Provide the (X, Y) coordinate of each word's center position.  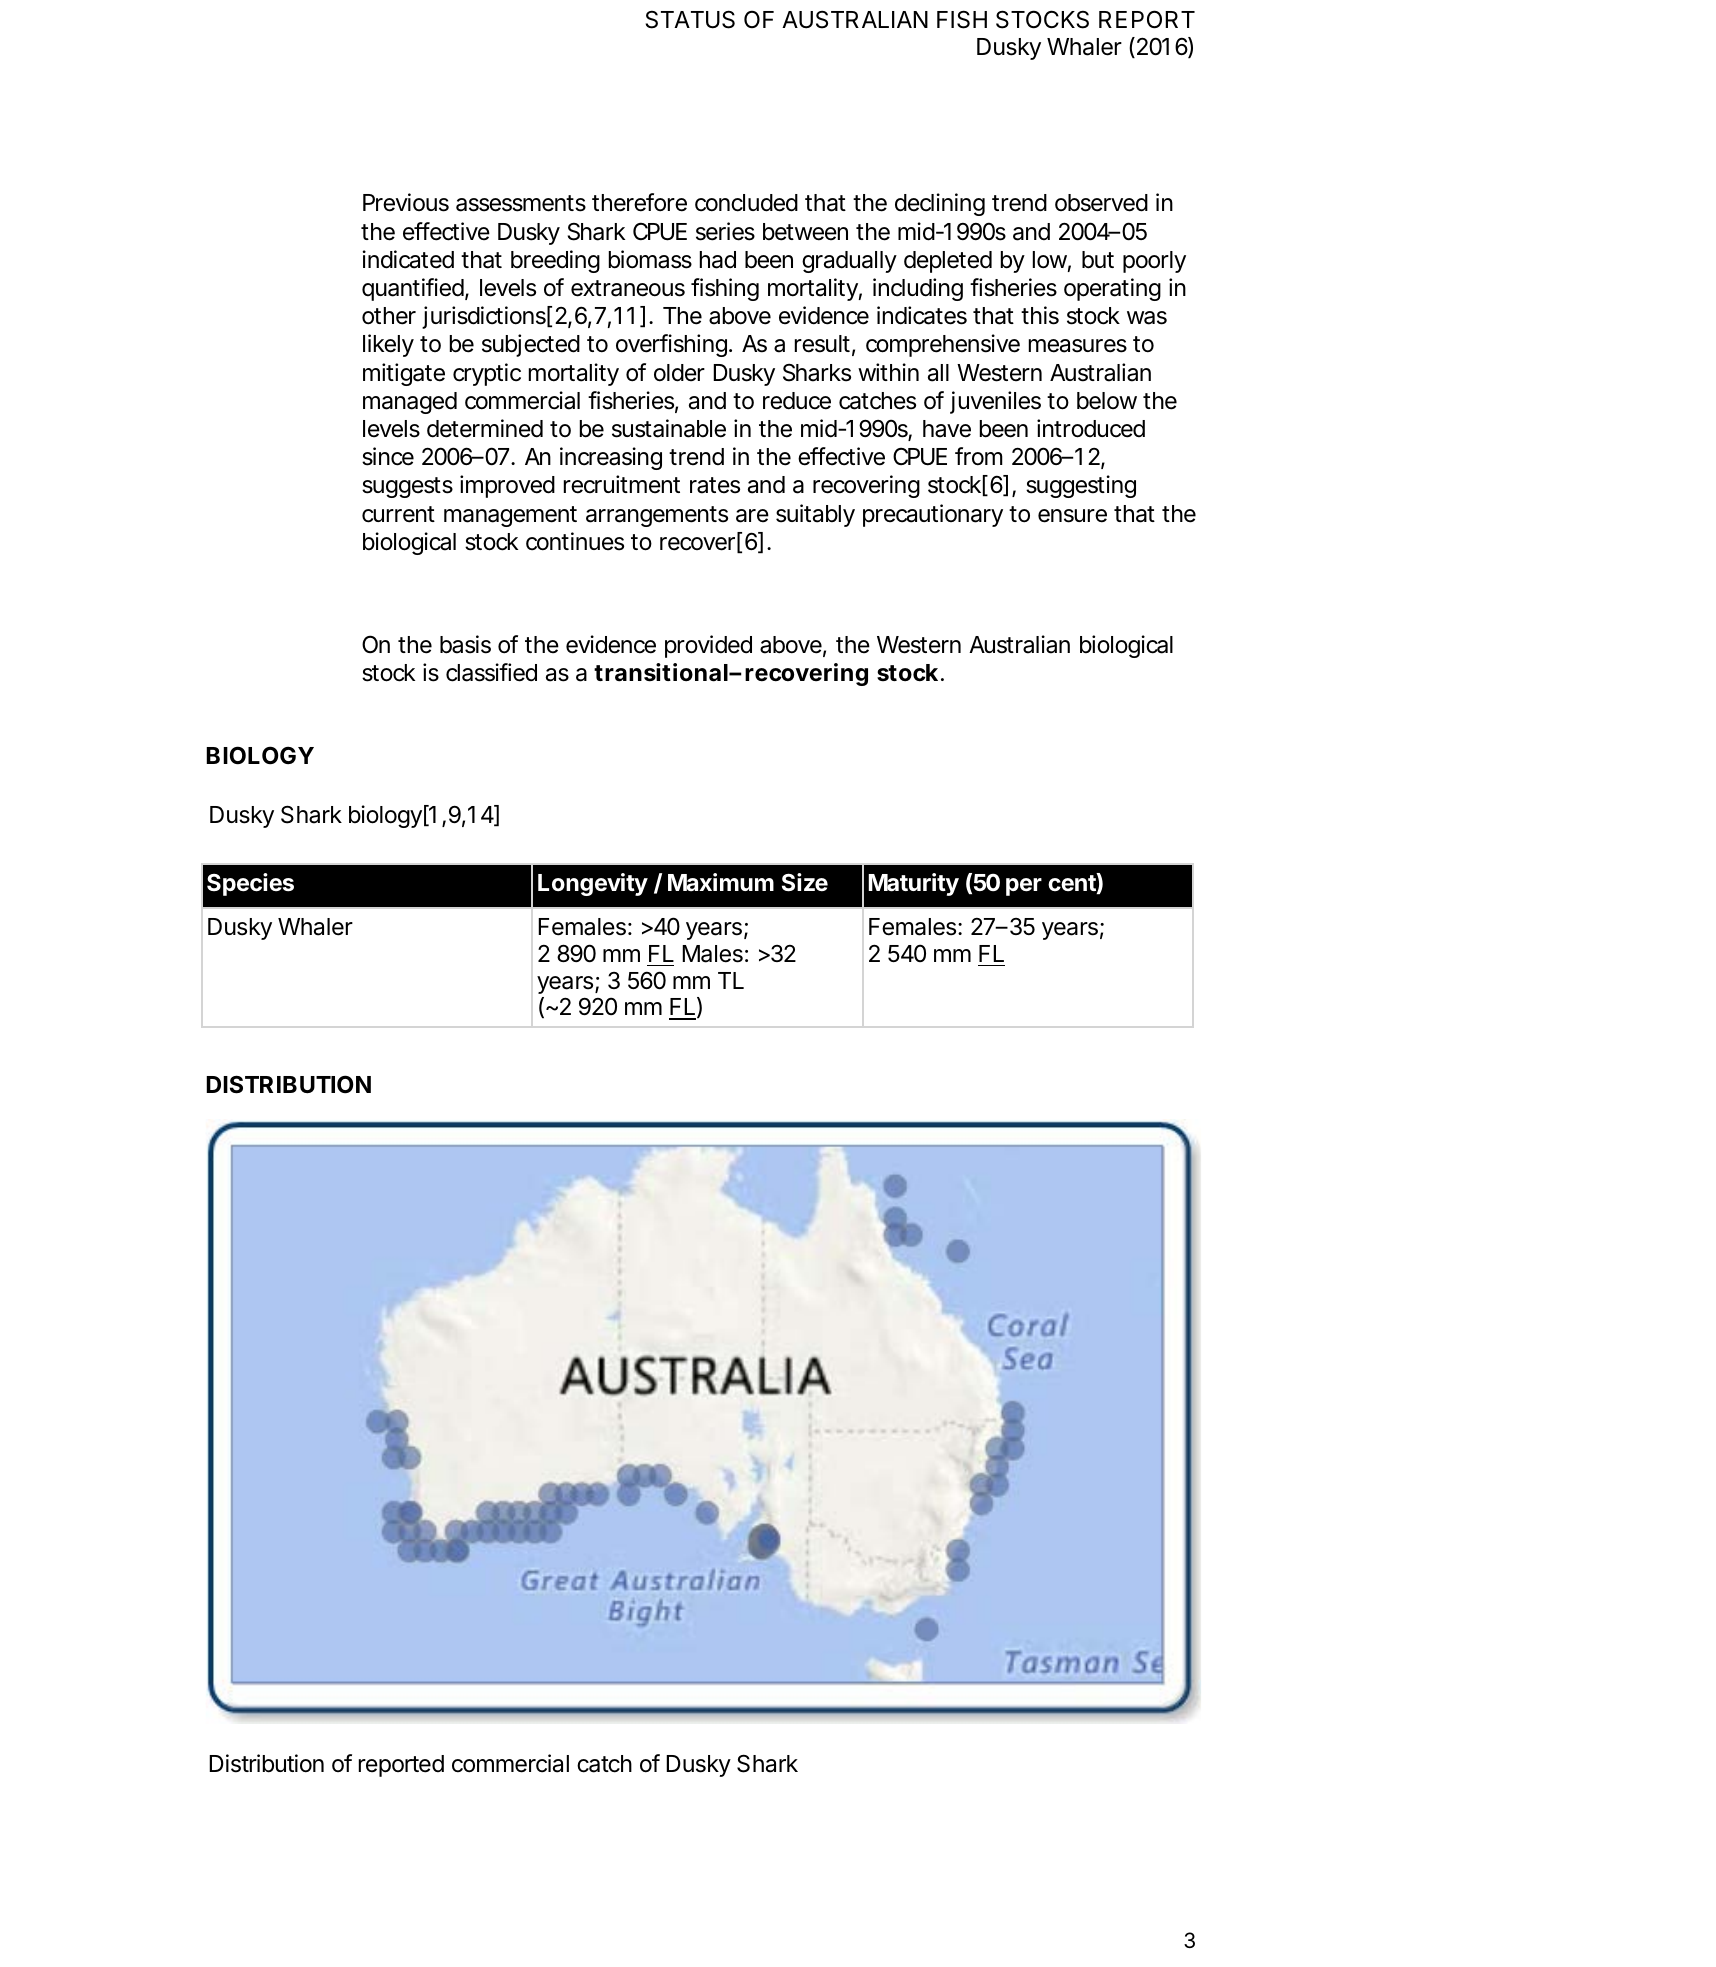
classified (491, 672)
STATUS (690, 19)
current (398, 514)
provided (708, 646)
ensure (1072, 516)
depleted (948, 262)
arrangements (657, 516)
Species (250, 884)
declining (940, 204)
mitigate (404, 374)
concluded (746, 203)
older (679, 373)
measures (1078, 346)
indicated (408, 259)
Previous (406, 202)
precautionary (933, 515)
